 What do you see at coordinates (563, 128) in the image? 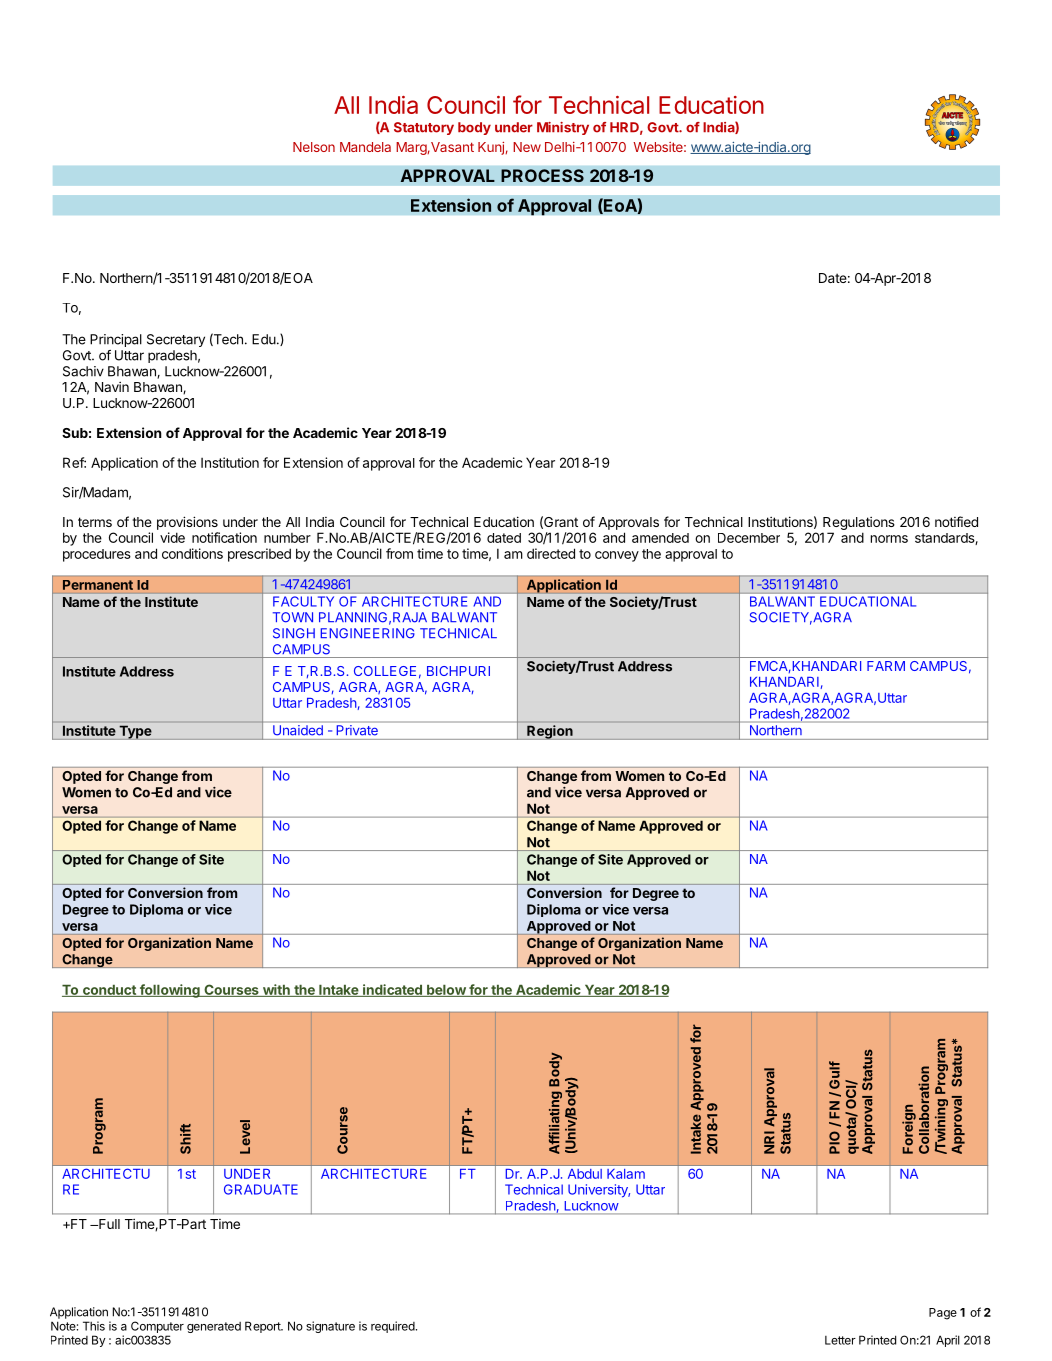
I see `Ministry` at bounding box center [563, 128].
